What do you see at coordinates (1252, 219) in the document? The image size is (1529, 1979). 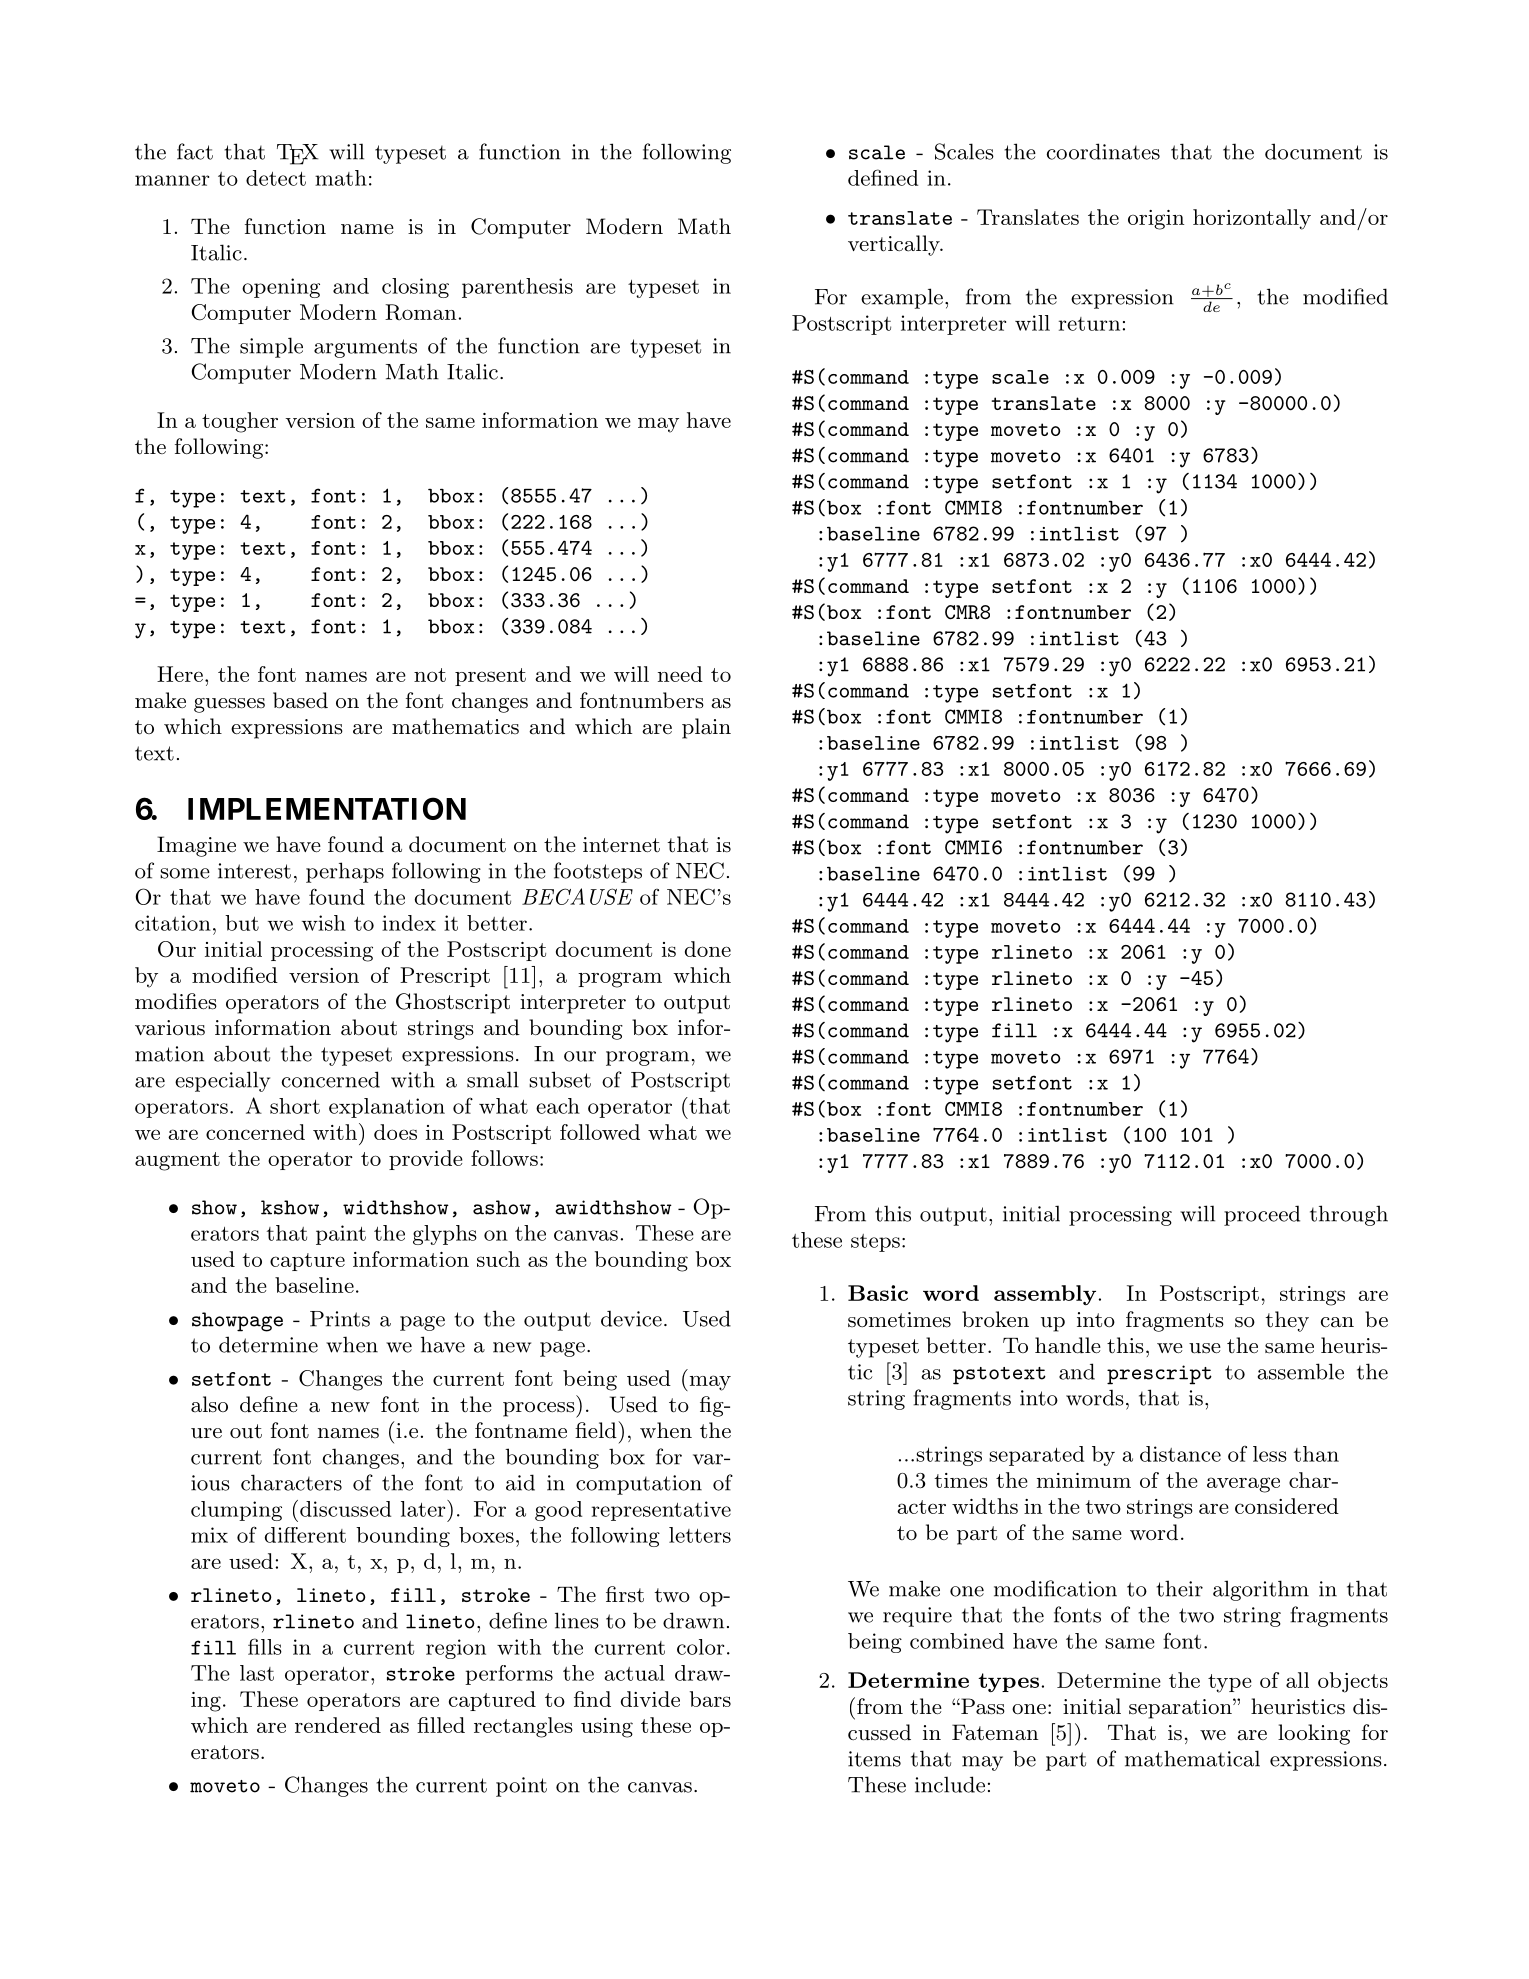 I see `horizontally` at bounding box center [1252, 219].
